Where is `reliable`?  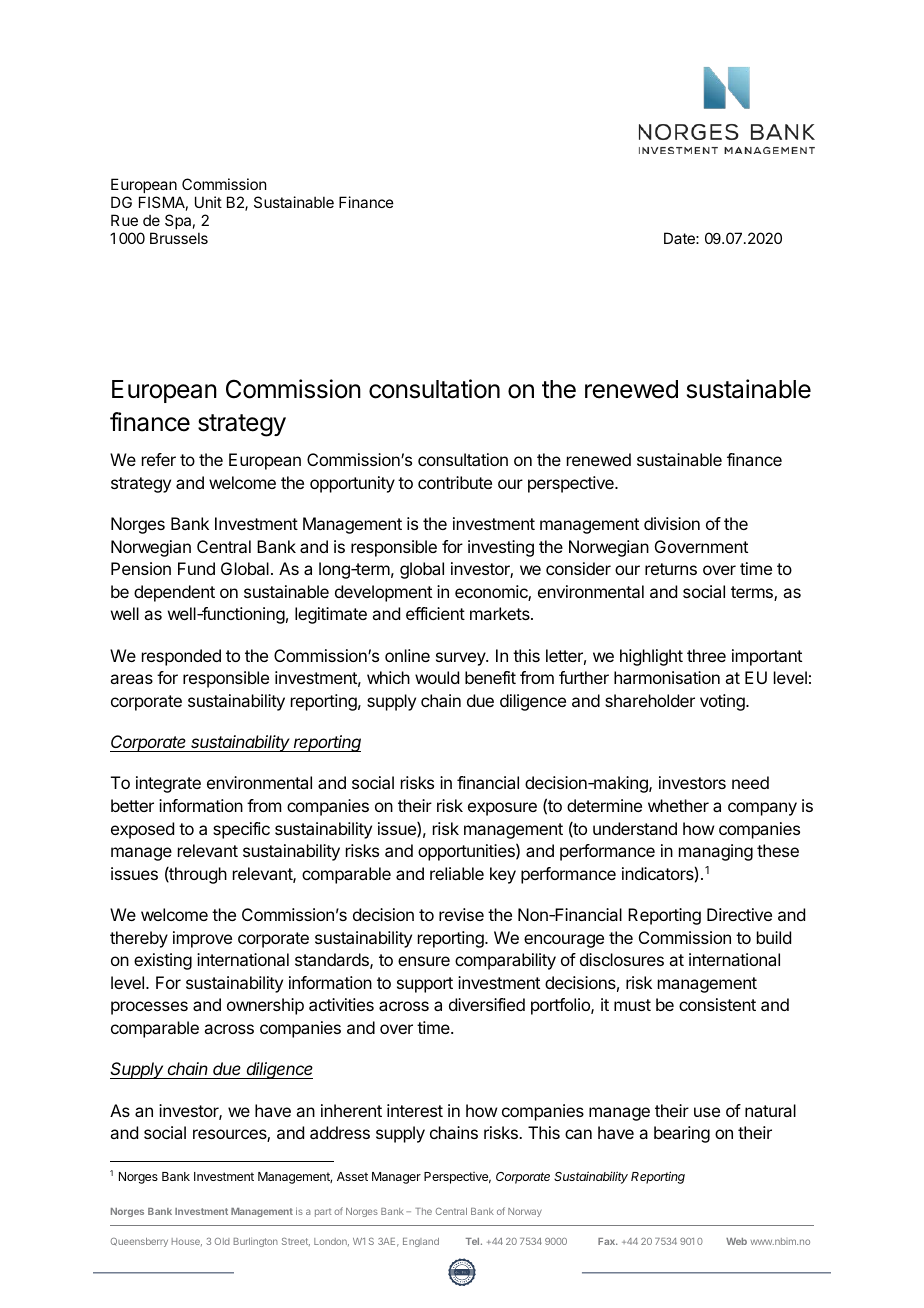 reliable is located at coordinates (457, 873).
